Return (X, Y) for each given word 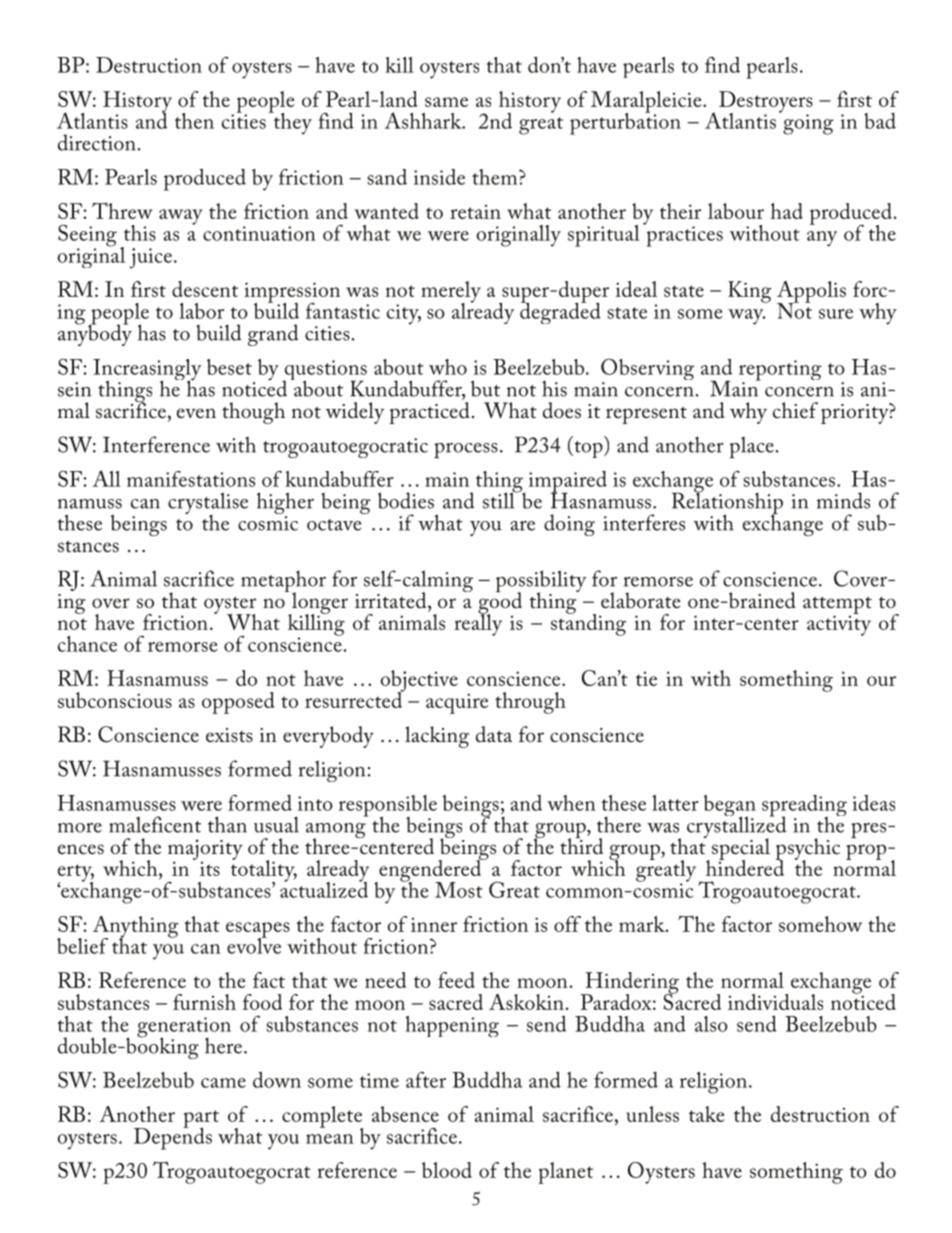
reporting (780, 371)
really (478, 624)
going (808, 124)
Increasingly (147, 371)
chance (87, 644)
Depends (173, 1137)
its (210, 869)
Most (459, 890)
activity (839, 624)
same (446, 102)
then (194, 121)
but (485, 388)
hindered (745, 867)
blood (447, 1170)
